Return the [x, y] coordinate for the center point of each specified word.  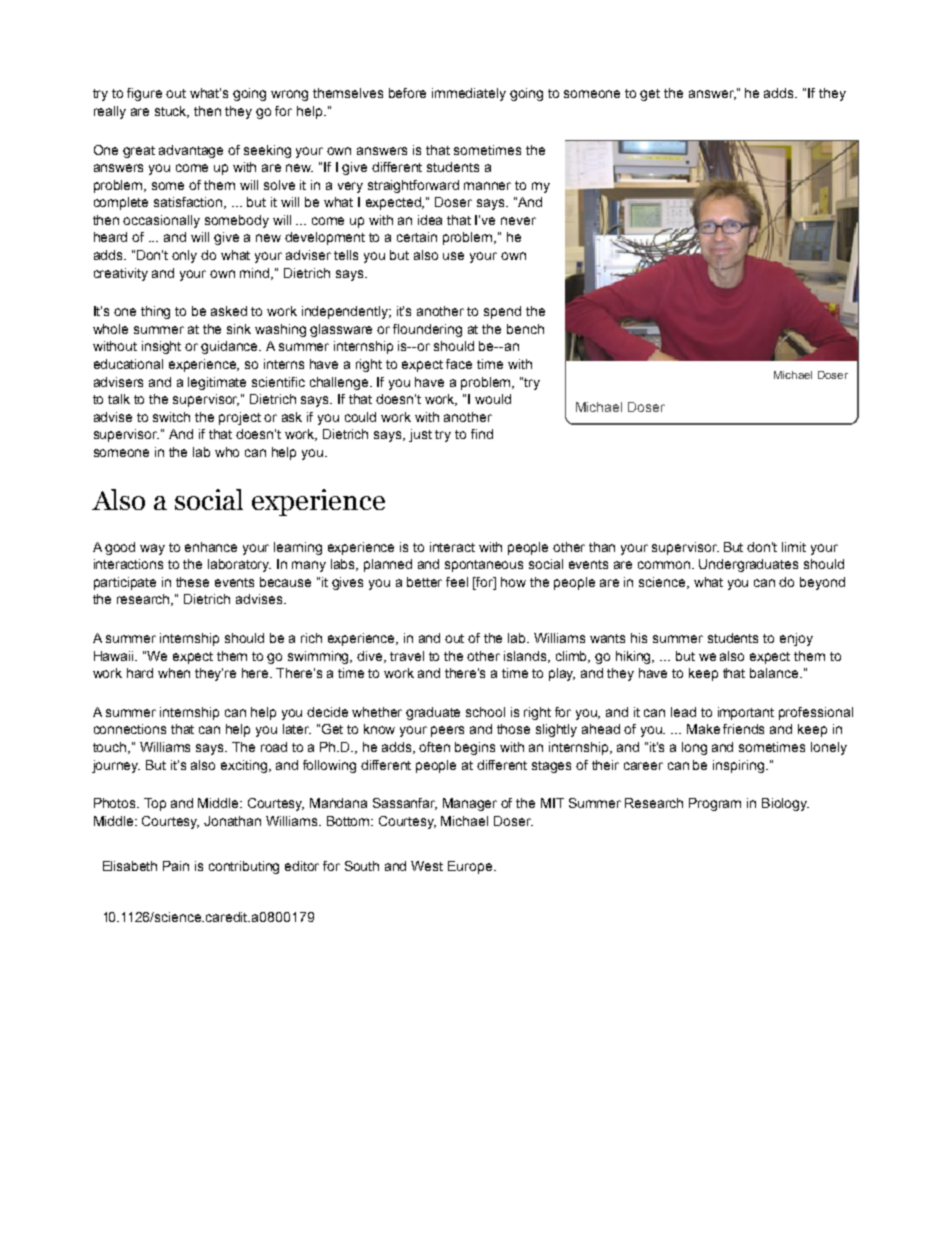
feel [457, 582]
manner [487, 186]
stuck [172, 112]
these [192, 582]
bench [525, 329]
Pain [176, 866]
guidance [231, 347]
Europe [471, 867]
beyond [822, 583]
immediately [469, 94]
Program [715, 804]
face [459, 364]
